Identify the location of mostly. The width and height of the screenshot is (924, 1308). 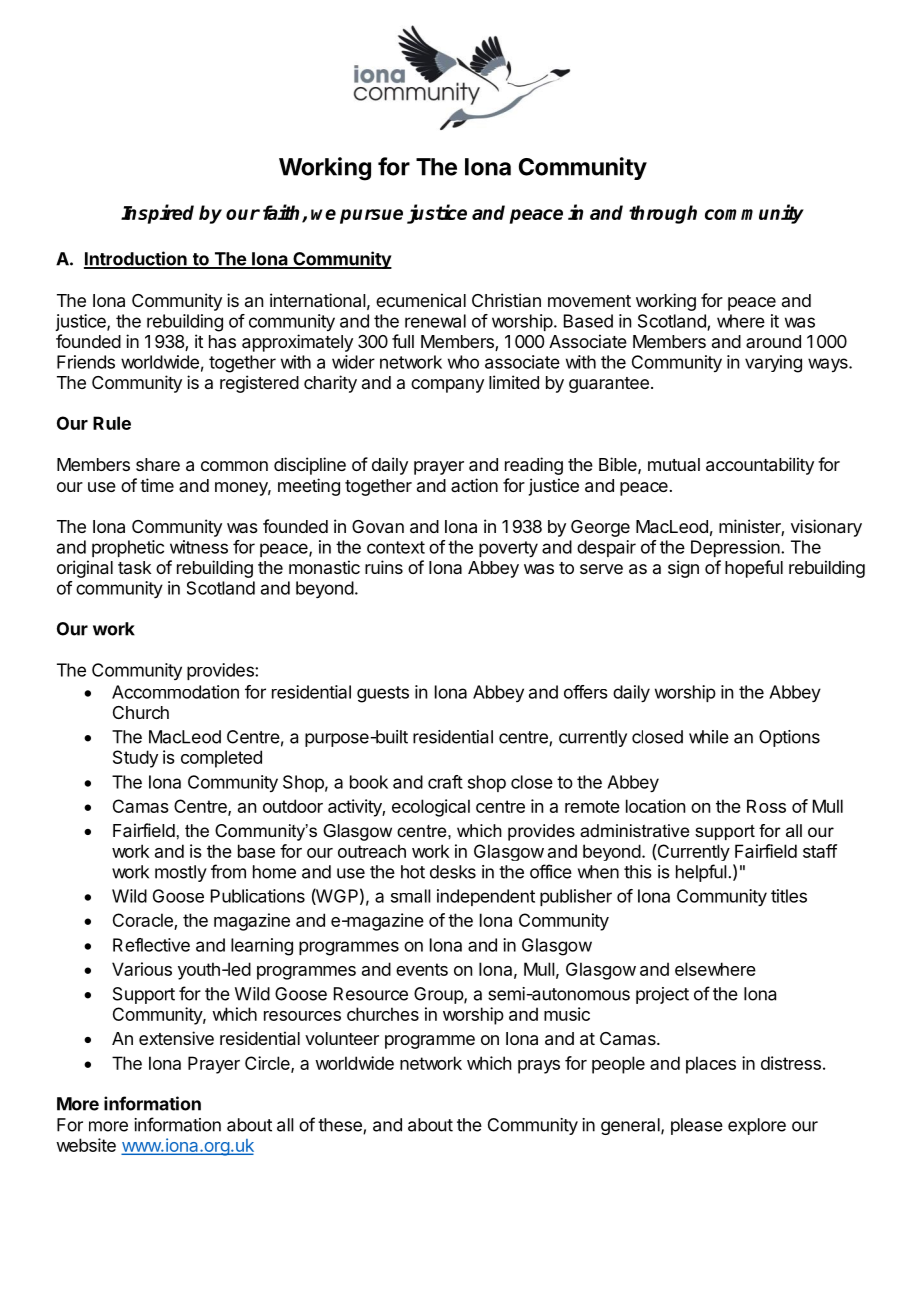
(181, 873).
